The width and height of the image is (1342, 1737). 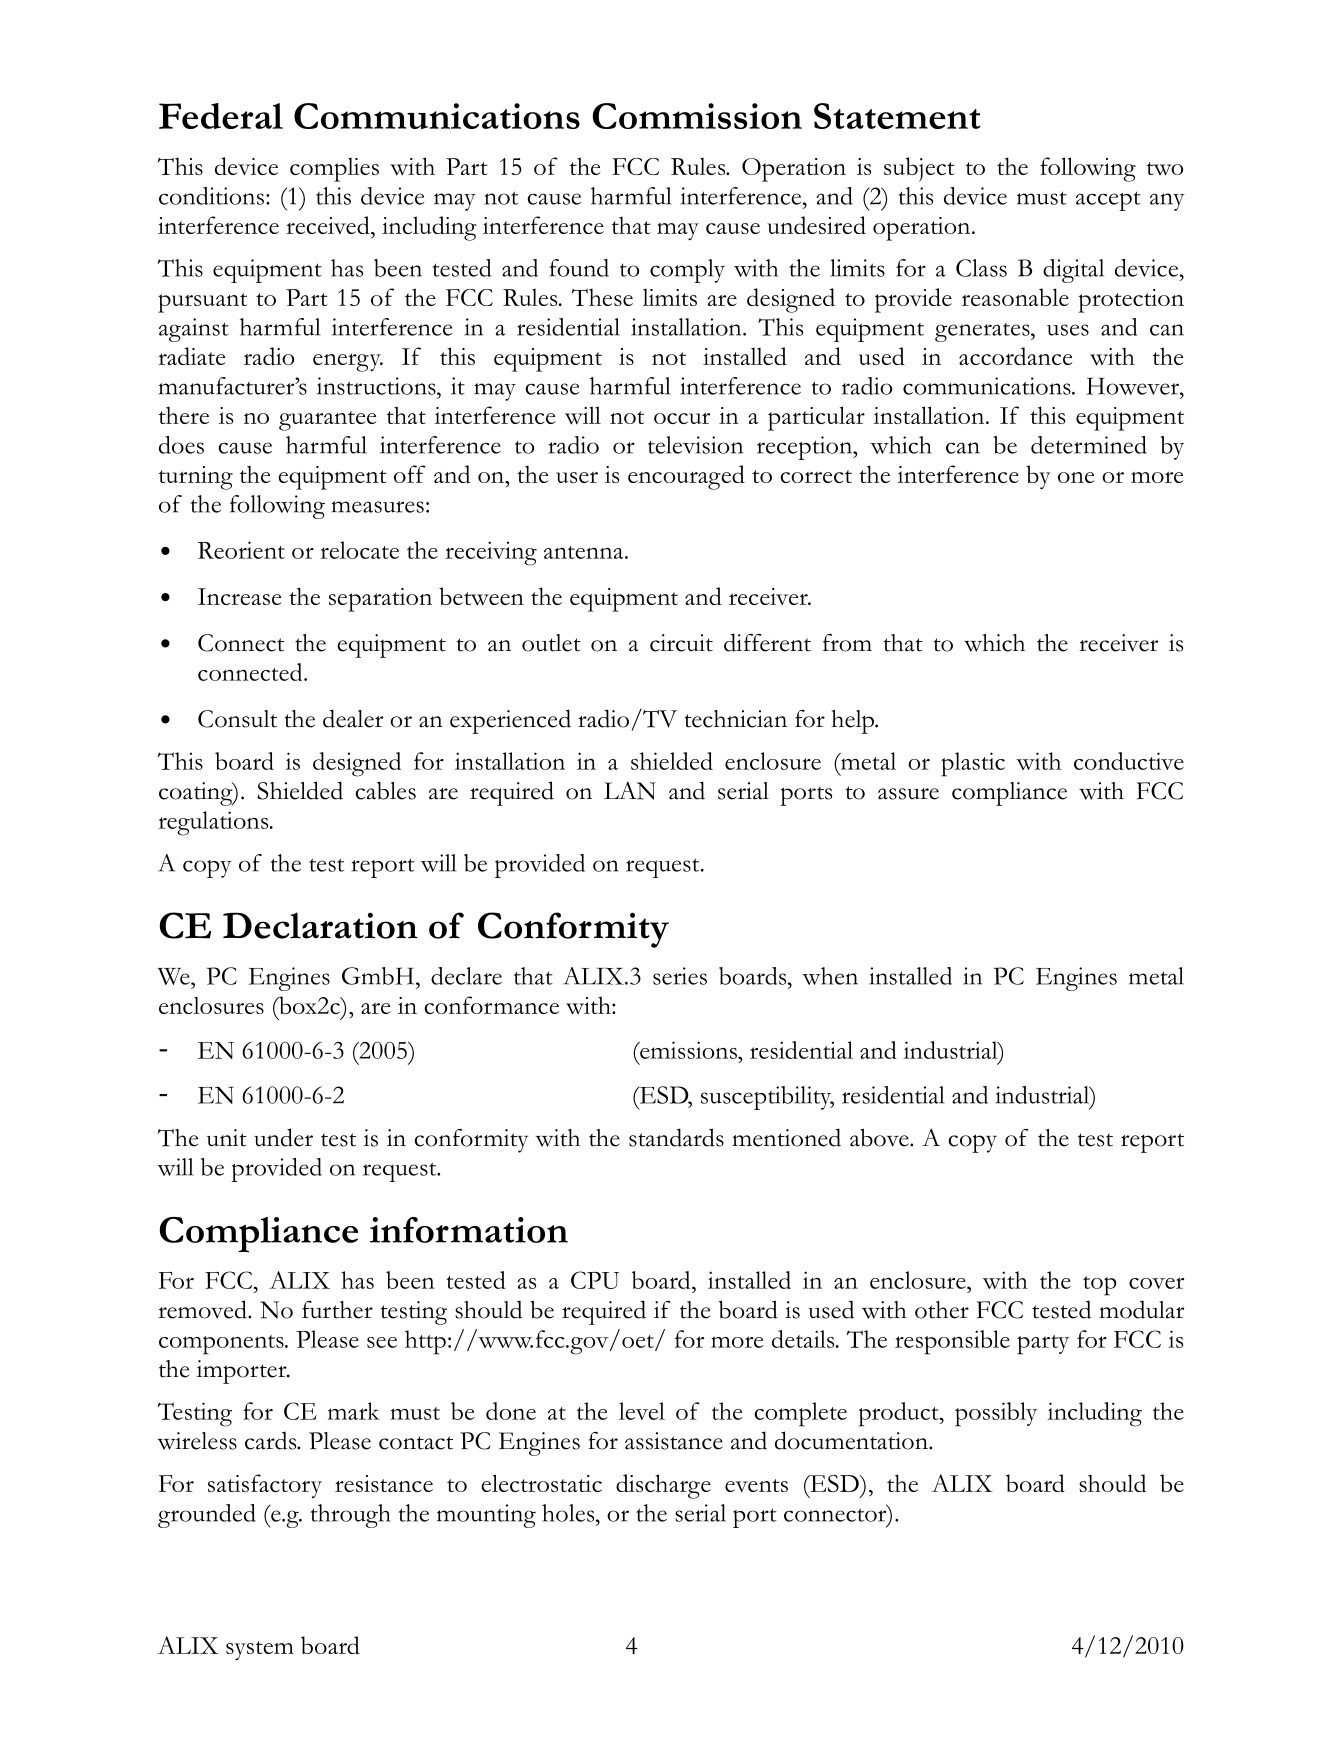 What do you see at coordinates (697, 116) in the image?
I see `Commission` at bounding box center [697, 116].
